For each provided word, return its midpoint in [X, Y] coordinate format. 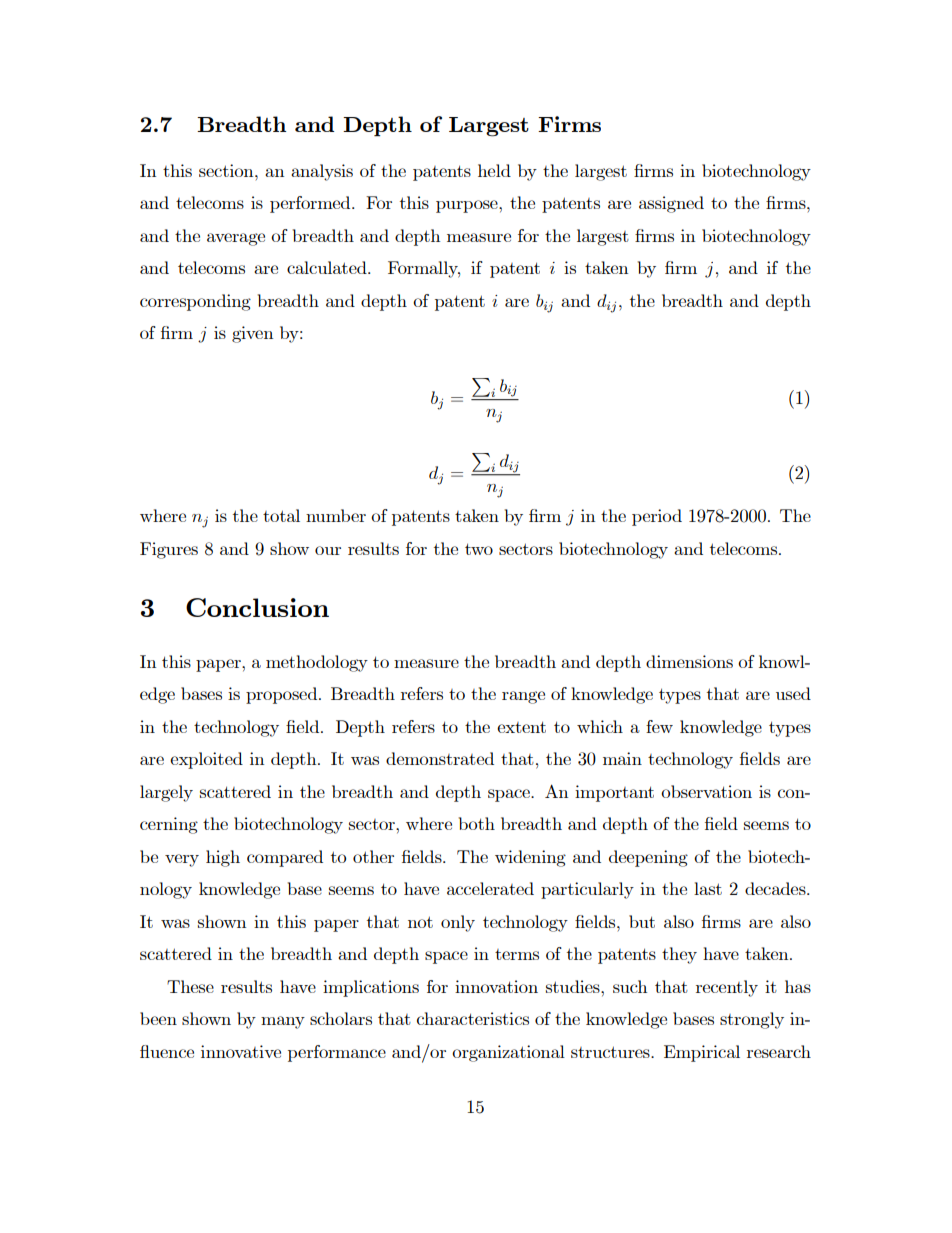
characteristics [473, 1018]
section [227, 170]
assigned [671, 204]
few [659, 726]
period [657, 517]
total [281, 515]
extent [521, 727]
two [479, 549]
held [494, 170]
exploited [206, 760]
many [283, 1022]
